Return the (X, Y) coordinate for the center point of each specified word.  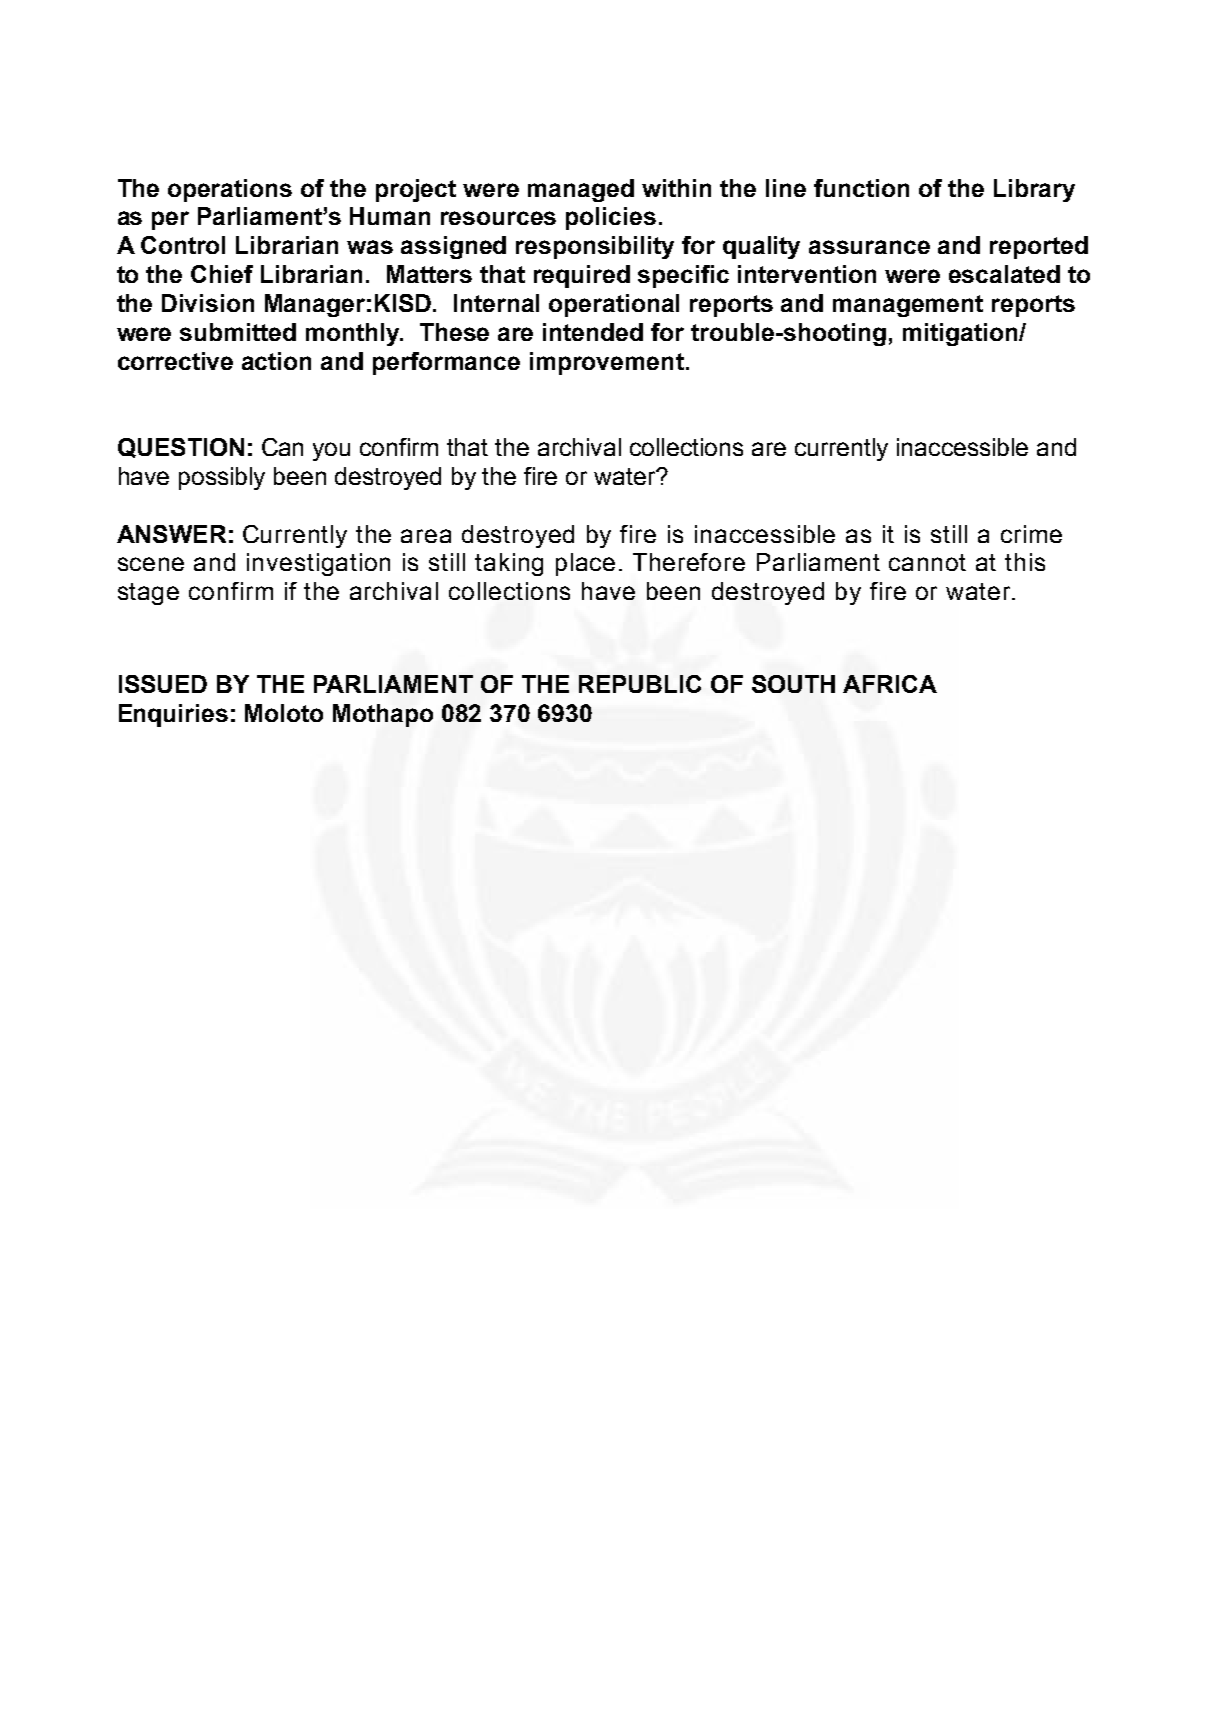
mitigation (961, 334)
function (861, 188)
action (276, 361)
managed (581, 190)
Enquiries (173, 715)
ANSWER (171, 534)
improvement (607, 363)
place (585, 564)
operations (230, 190)
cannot (927, 562)
